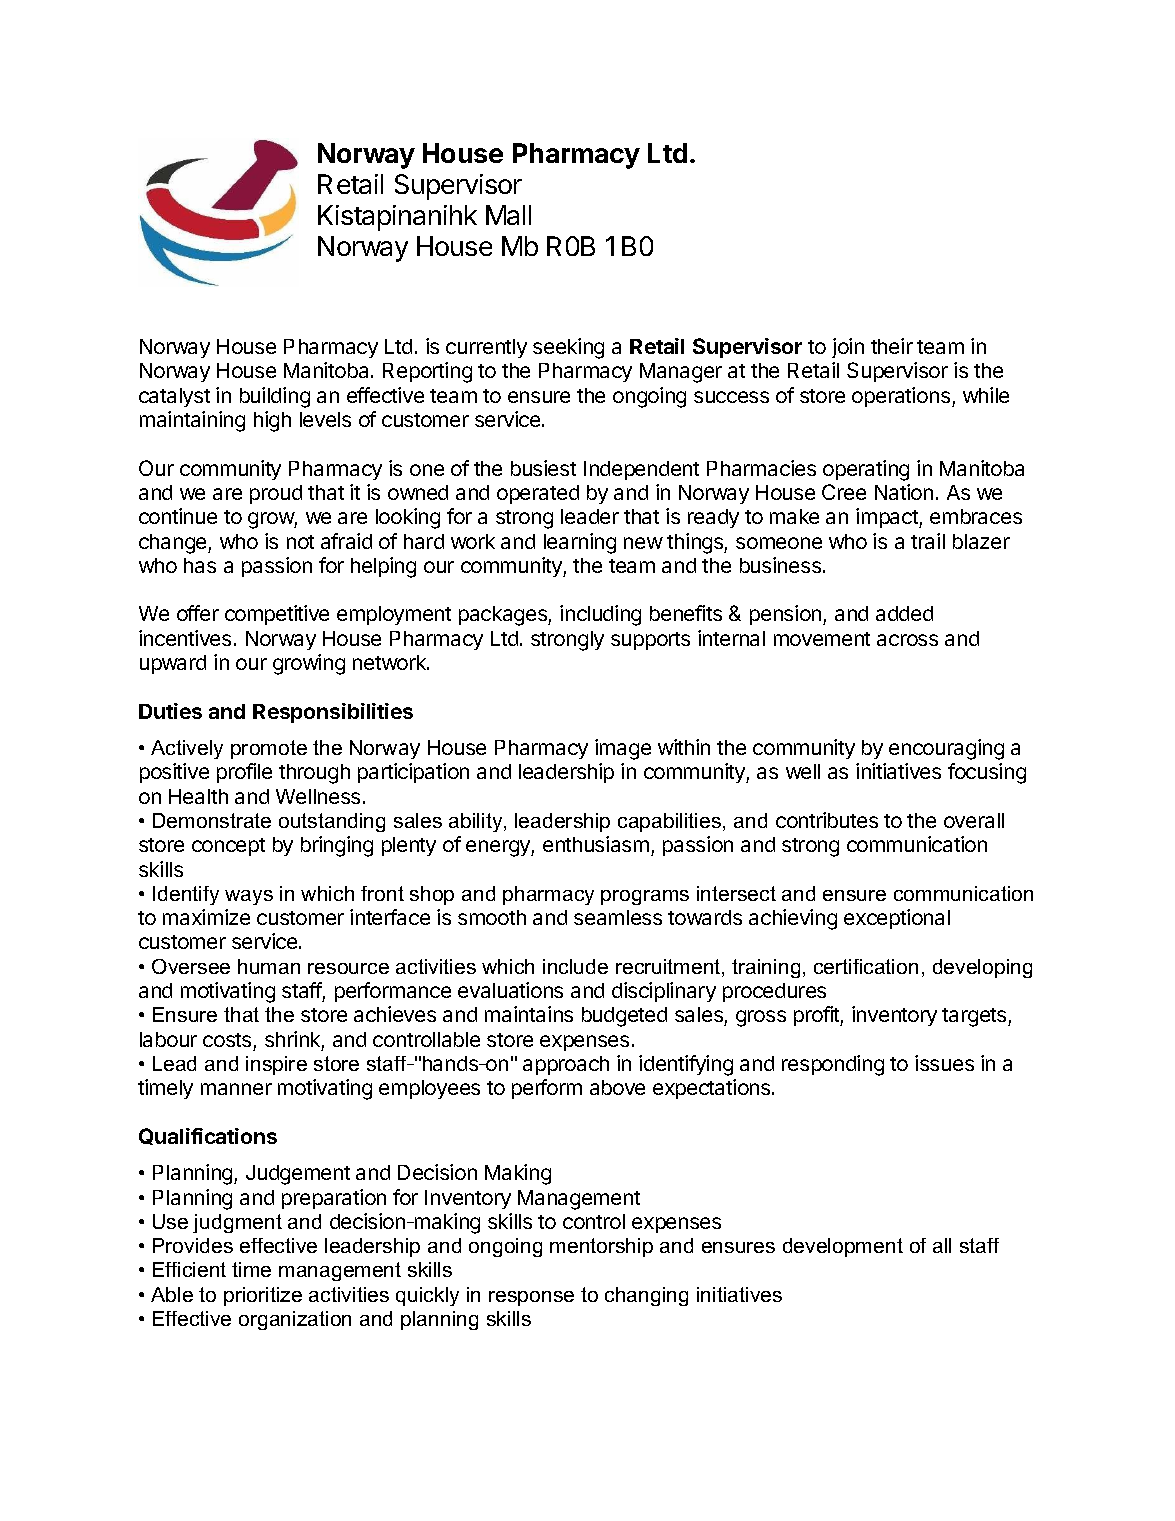 The width and height of the screenshot is (1175, 1521). Describe the element at coordinates (263, 1296) in the screenshot. I see `prioritize` at that location.
